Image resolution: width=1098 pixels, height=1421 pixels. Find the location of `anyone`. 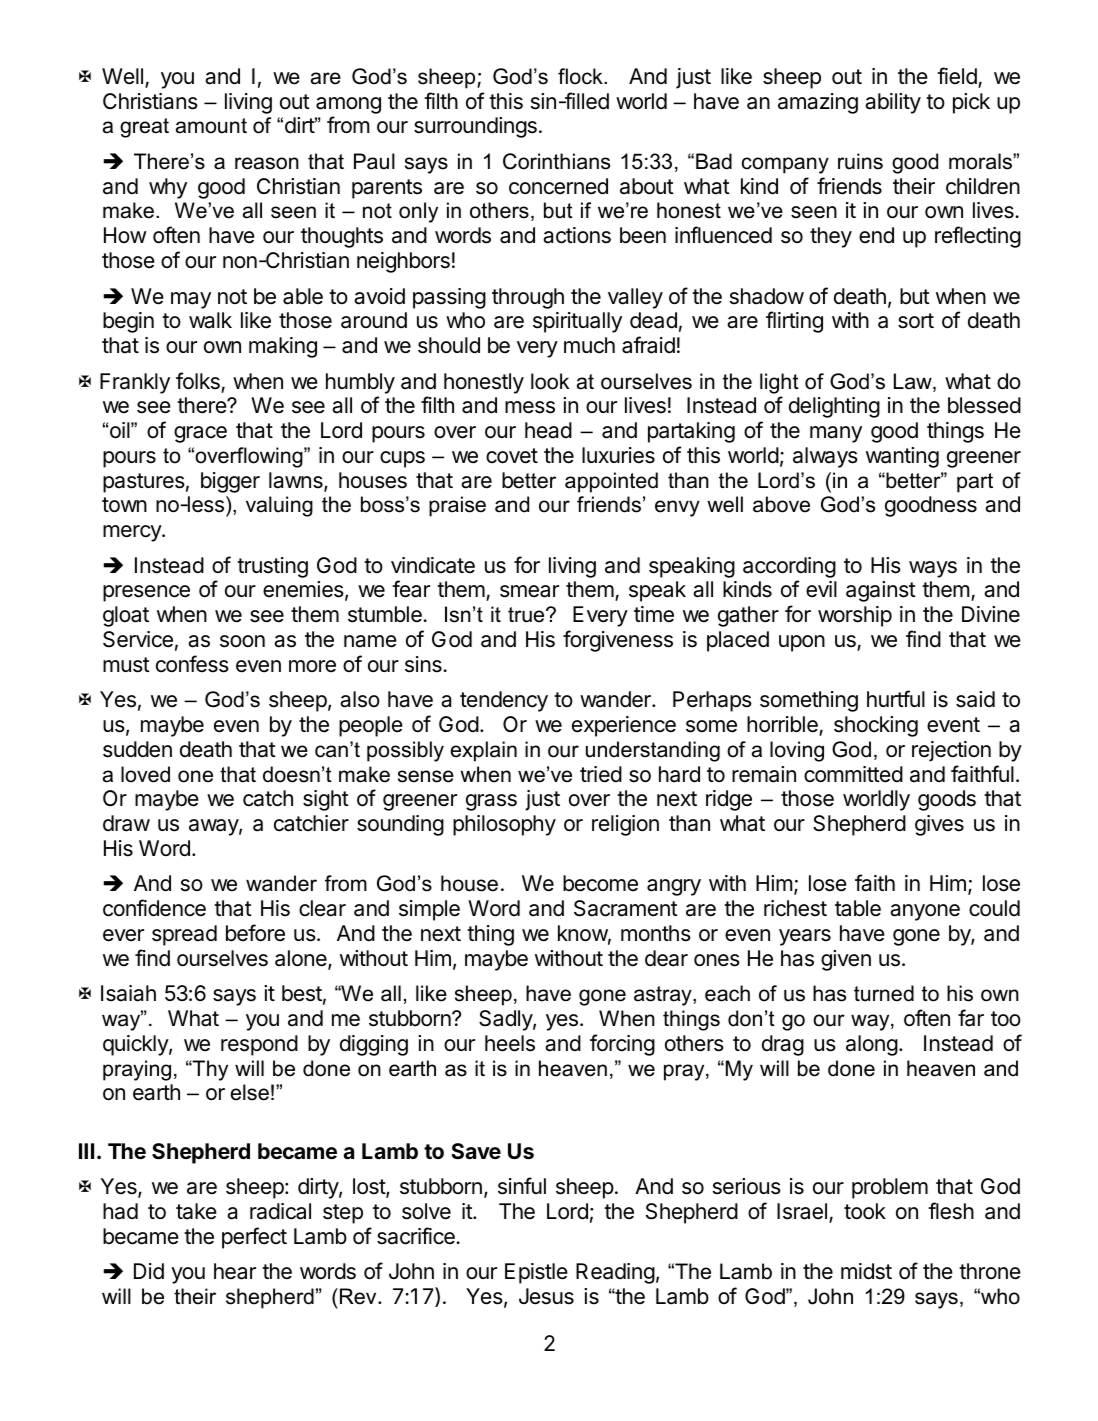

anyone is located at coordinates (925, 912).
